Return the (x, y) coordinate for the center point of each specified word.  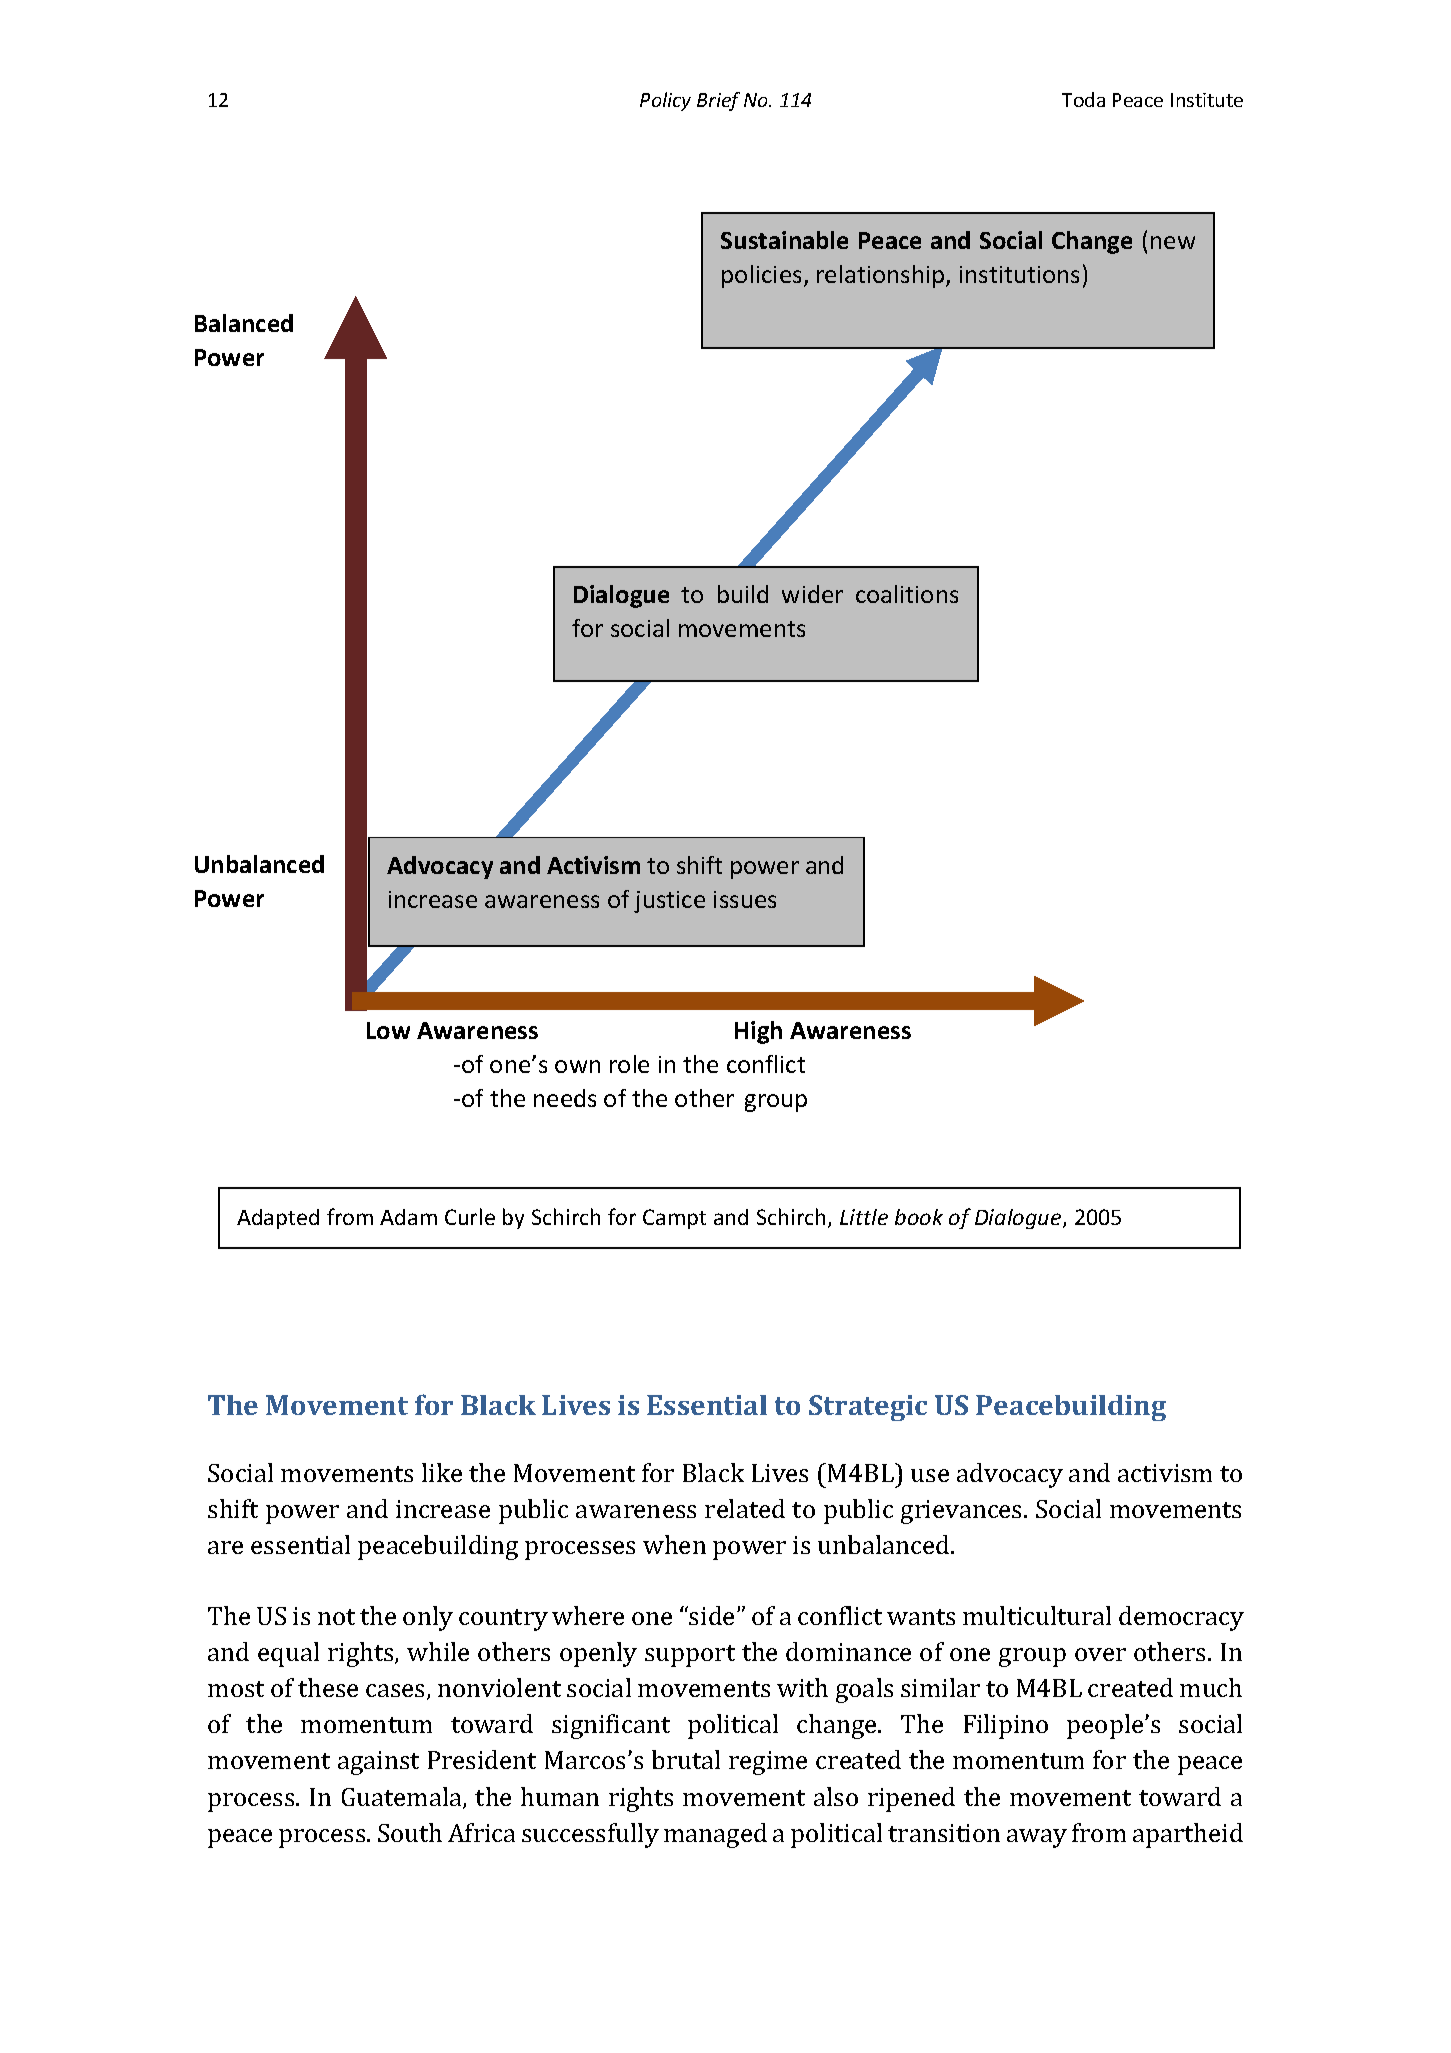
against (378, 1763)
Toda (1083, 99)
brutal (686, 1759)
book (919, 1217)
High (758, 1032)
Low (388, 1030)
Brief (718, 101)
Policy (665, 101)
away (1037, 1838)
